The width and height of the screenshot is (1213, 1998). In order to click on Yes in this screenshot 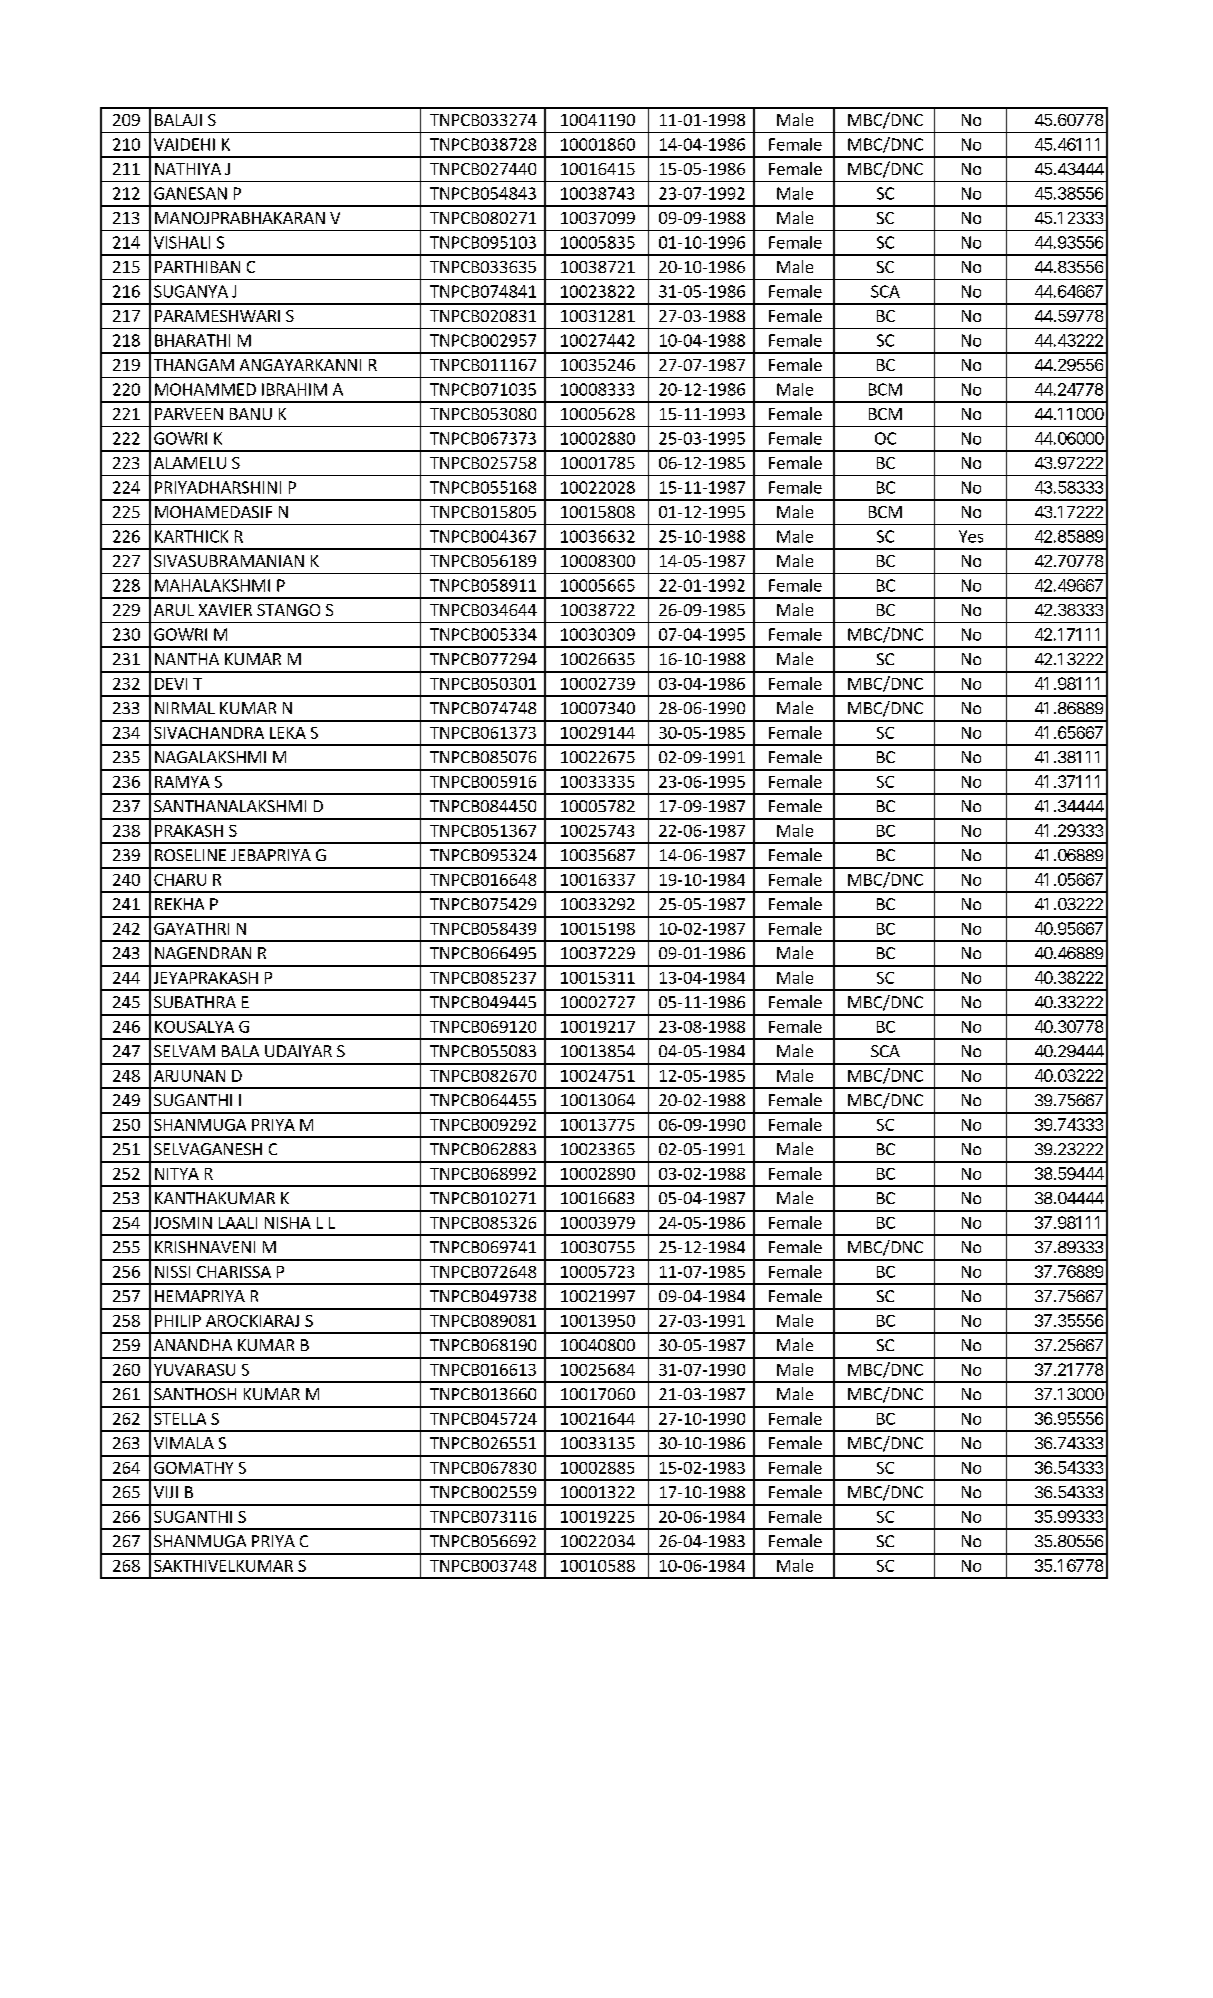, I will do `click(971, 536)`.
